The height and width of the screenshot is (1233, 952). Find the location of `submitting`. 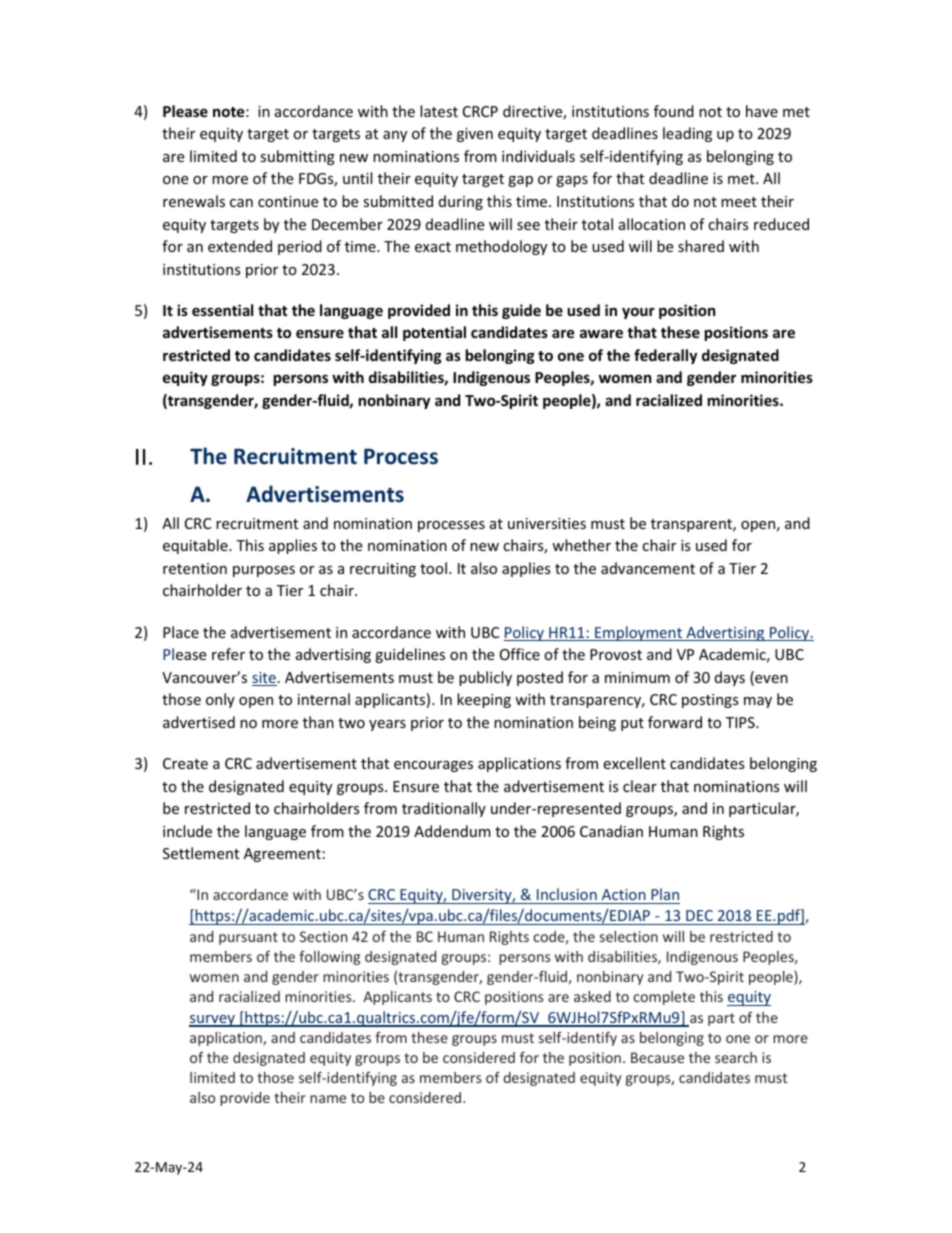

submitting is located at coordinates (297, 157).
